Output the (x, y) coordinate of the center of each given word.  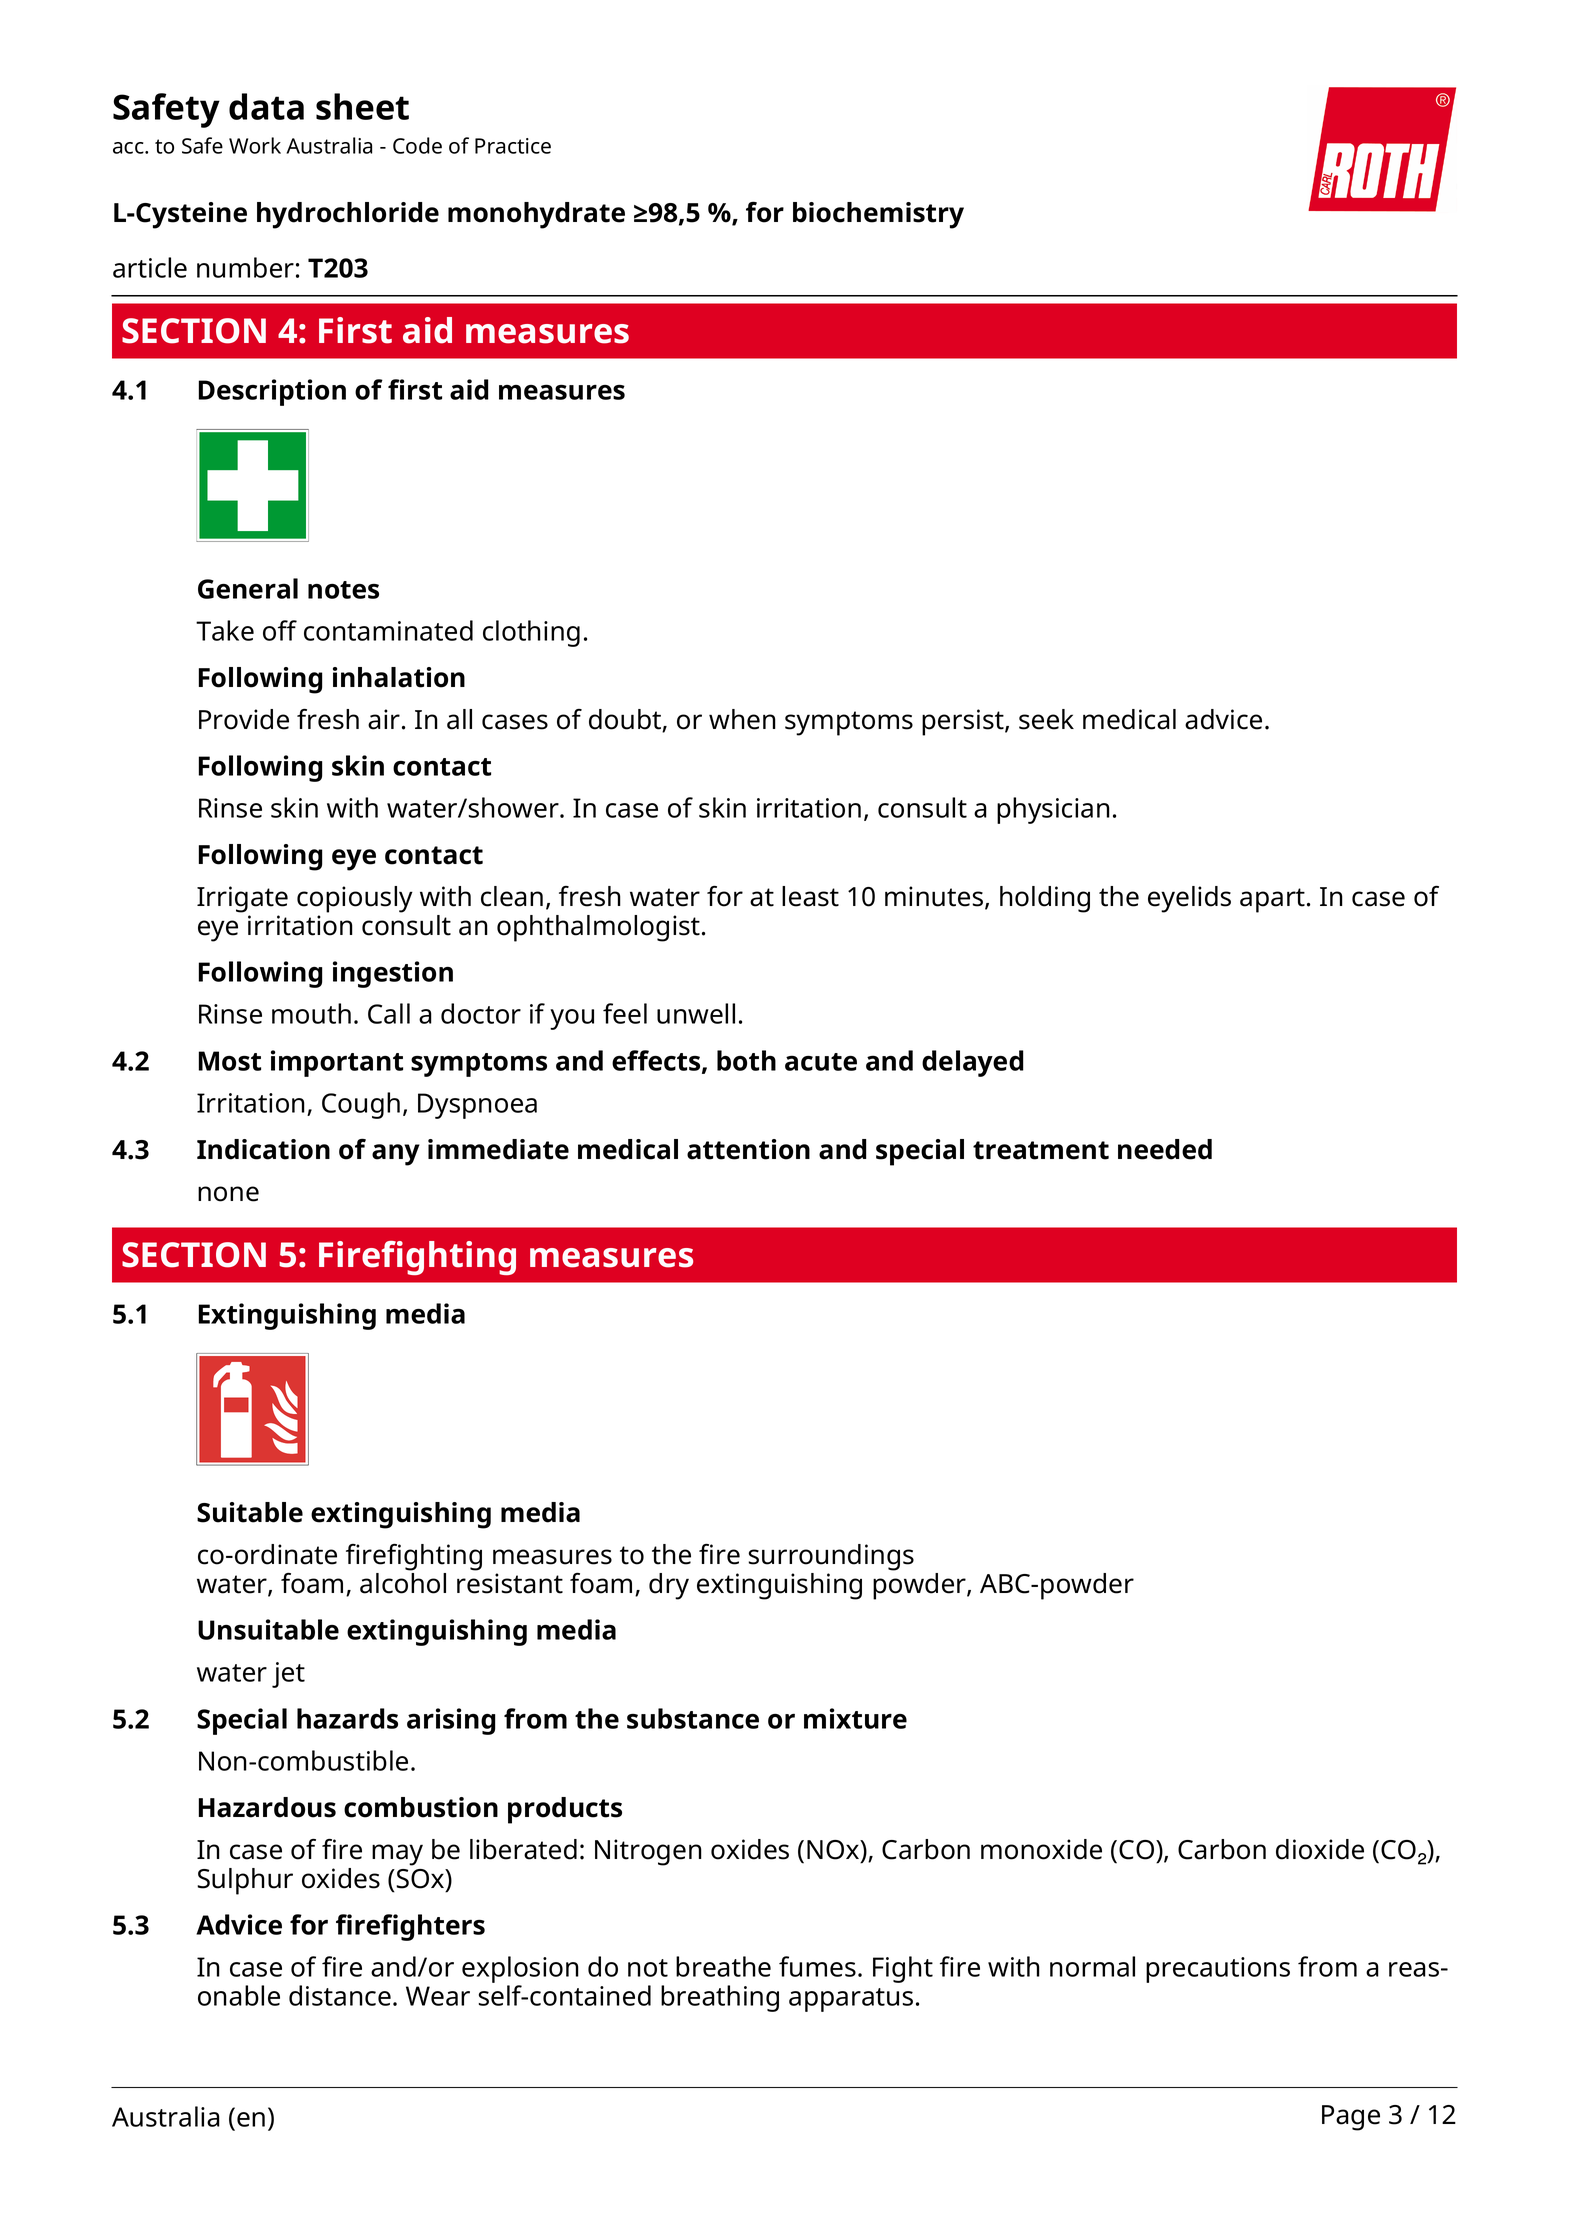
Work (255, 145)
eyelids (1189, 899)
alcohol (403, 1583)
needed (1165, 1149)
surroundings (831, 1557)
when (742, 719)
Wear (438, 1996)
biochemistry (878, 215)
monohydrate (536, 215)
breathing (720, 1998)
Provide (244, 719)
